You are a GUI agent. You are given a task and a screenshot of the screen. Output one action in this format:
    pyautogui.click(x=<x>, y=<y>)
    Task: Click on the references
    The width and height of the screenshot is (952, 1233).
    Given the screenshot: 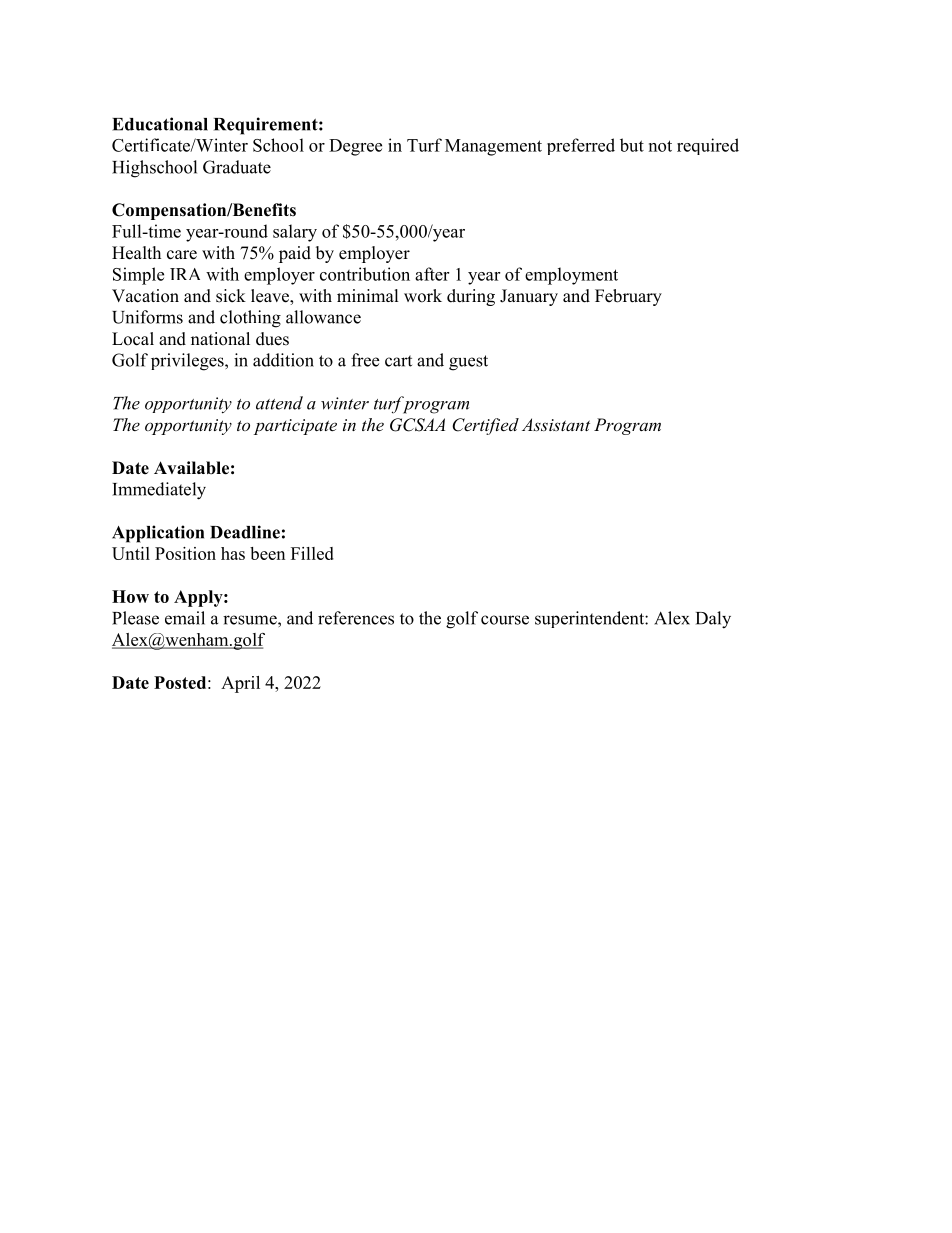 What is the action you would take?
    pyautogui.click(x=356, y=618)
